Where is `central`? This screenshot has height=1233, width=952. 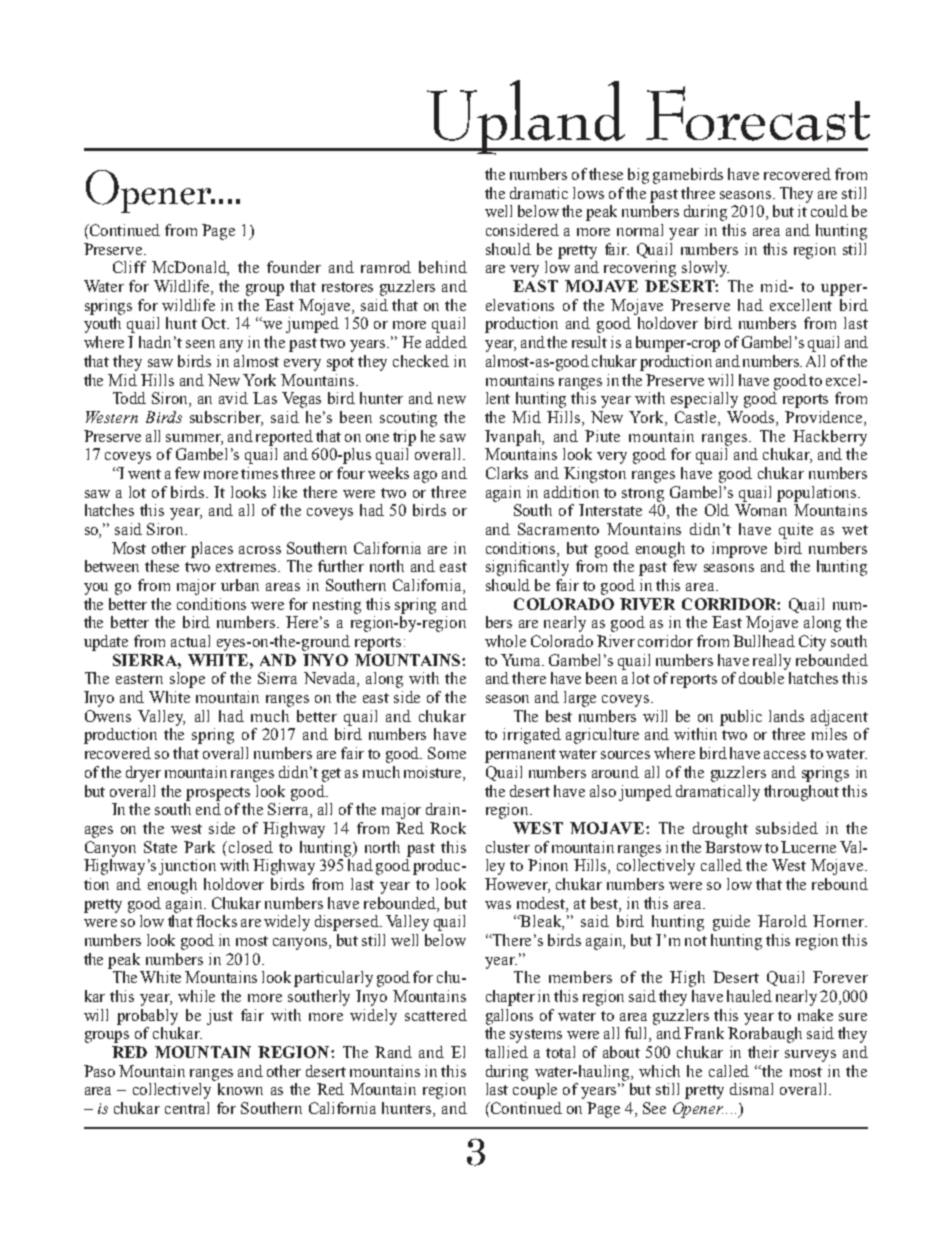
central is located at coordinates (187, 1108).
